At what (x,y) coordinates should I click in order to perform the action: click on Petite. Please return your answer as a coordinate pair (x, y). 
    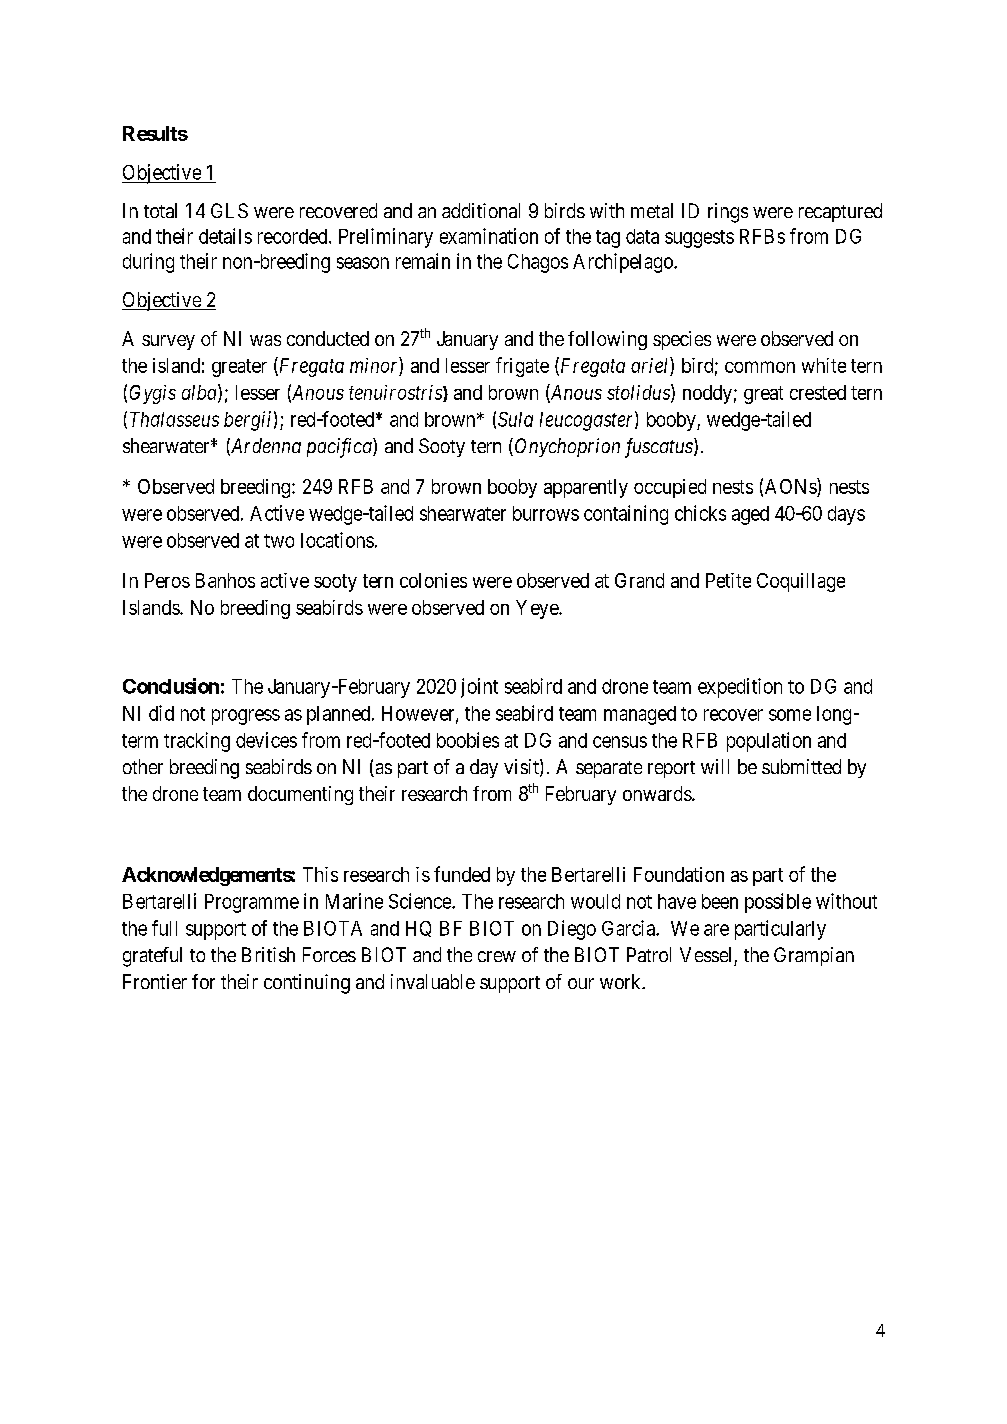
    Looking at the image, I should click on (728, 580).
